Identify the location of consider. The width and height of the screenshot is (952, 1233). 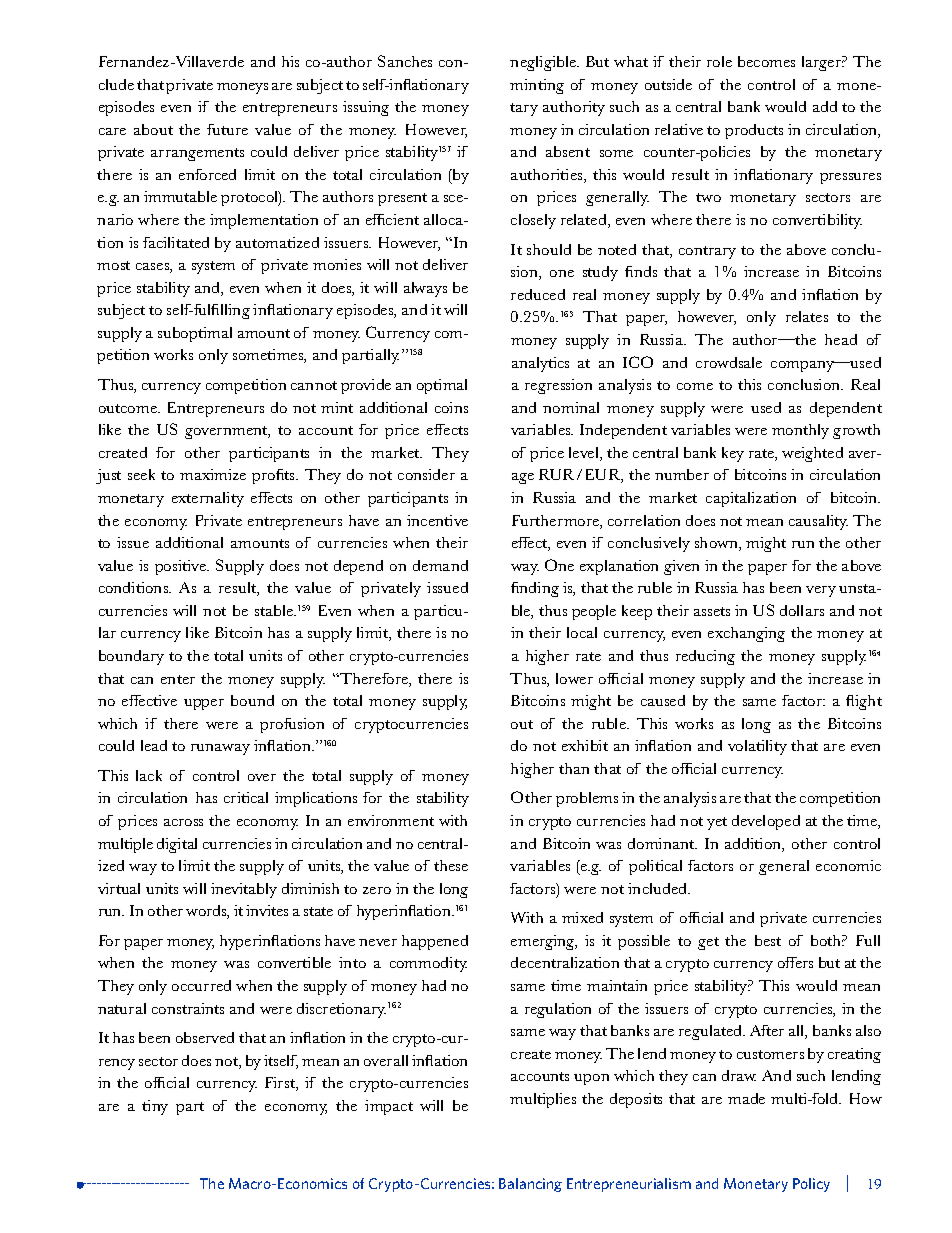
(426, 474).
